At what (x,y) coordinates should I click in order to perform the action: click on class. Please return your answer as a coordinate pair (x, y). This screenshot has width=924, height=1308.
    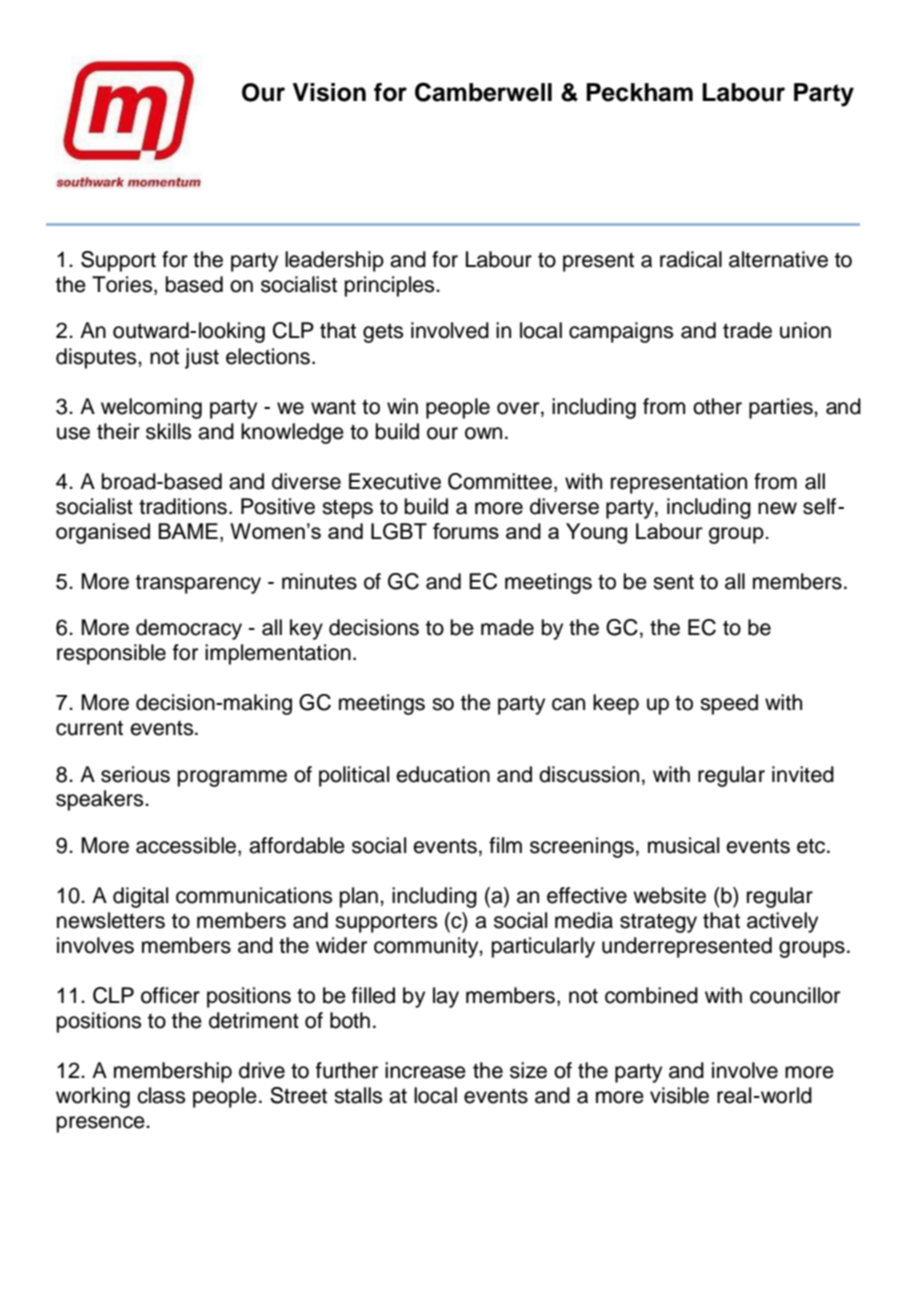
    Looking at the image, I should click on (161, 1095).
